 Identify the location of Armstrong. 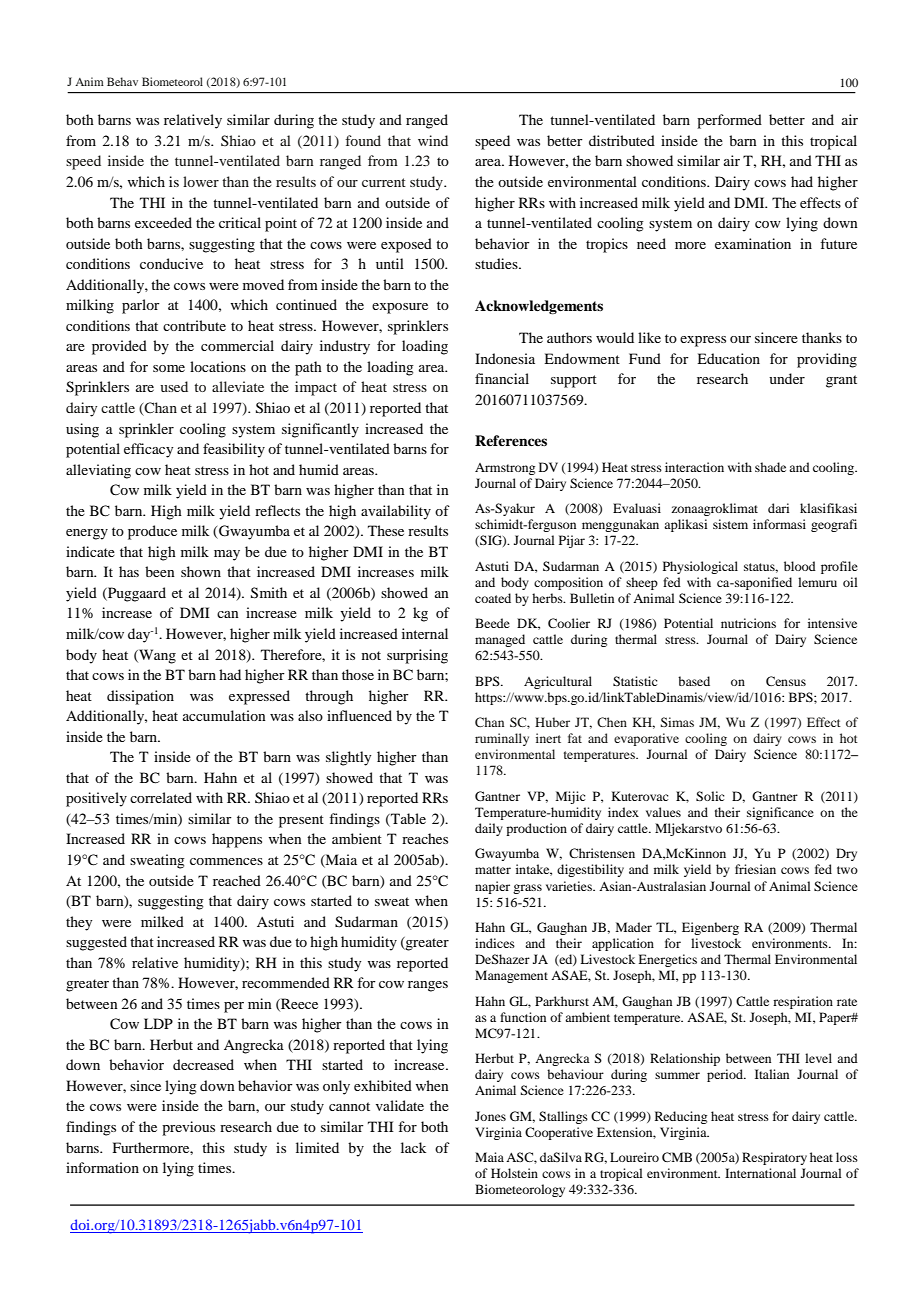
(505, 469).
